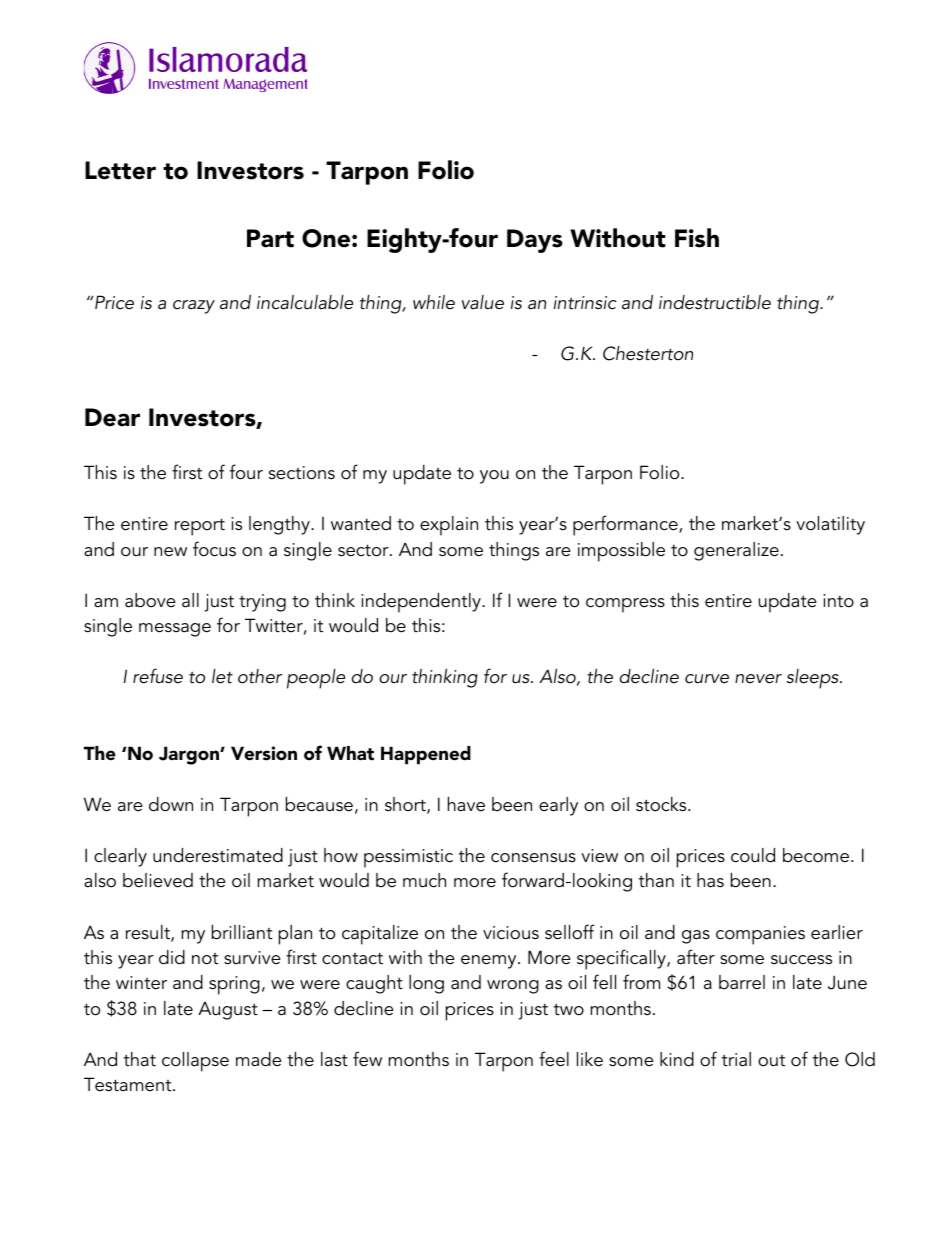 The height and width of the image is (1233, 952). Describe the element at coordinates (838, 601) in the image. I see `into` at that location.
